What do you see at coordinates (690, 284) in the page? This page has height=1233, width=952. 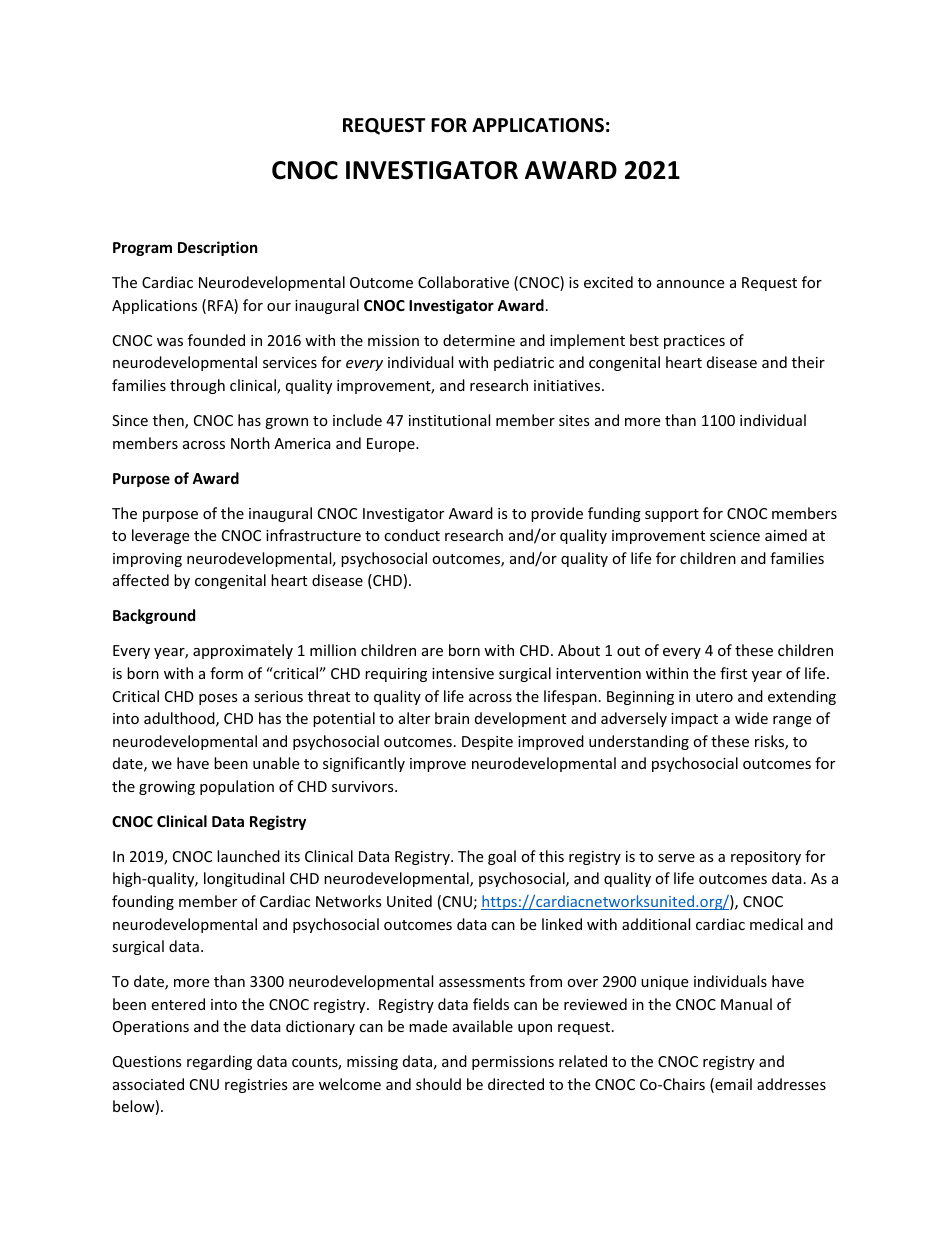 I see `announce` at bounding box center [690, 284].
